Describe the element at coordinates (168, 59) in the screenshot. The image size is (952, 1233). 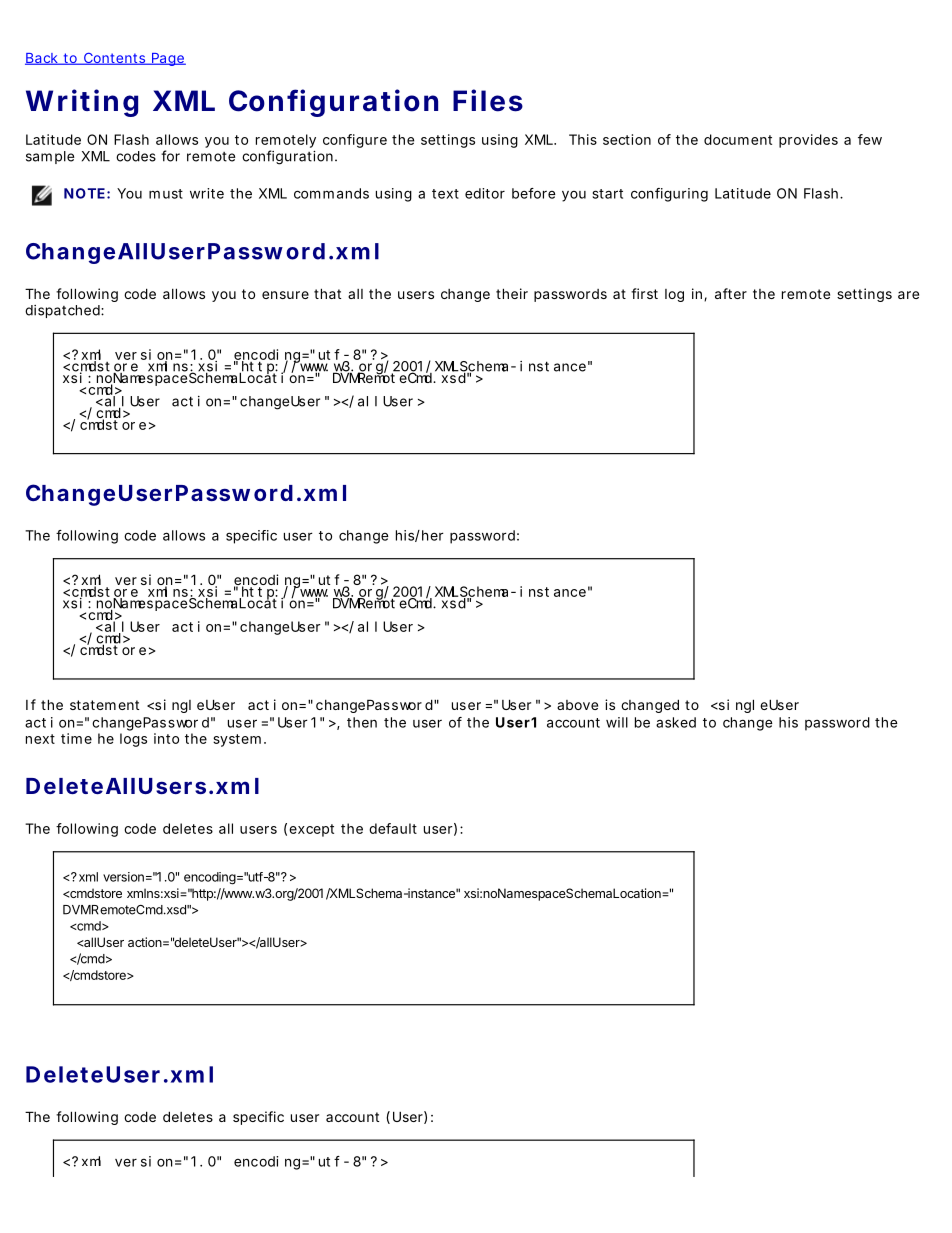
I see `Page` at that location.
